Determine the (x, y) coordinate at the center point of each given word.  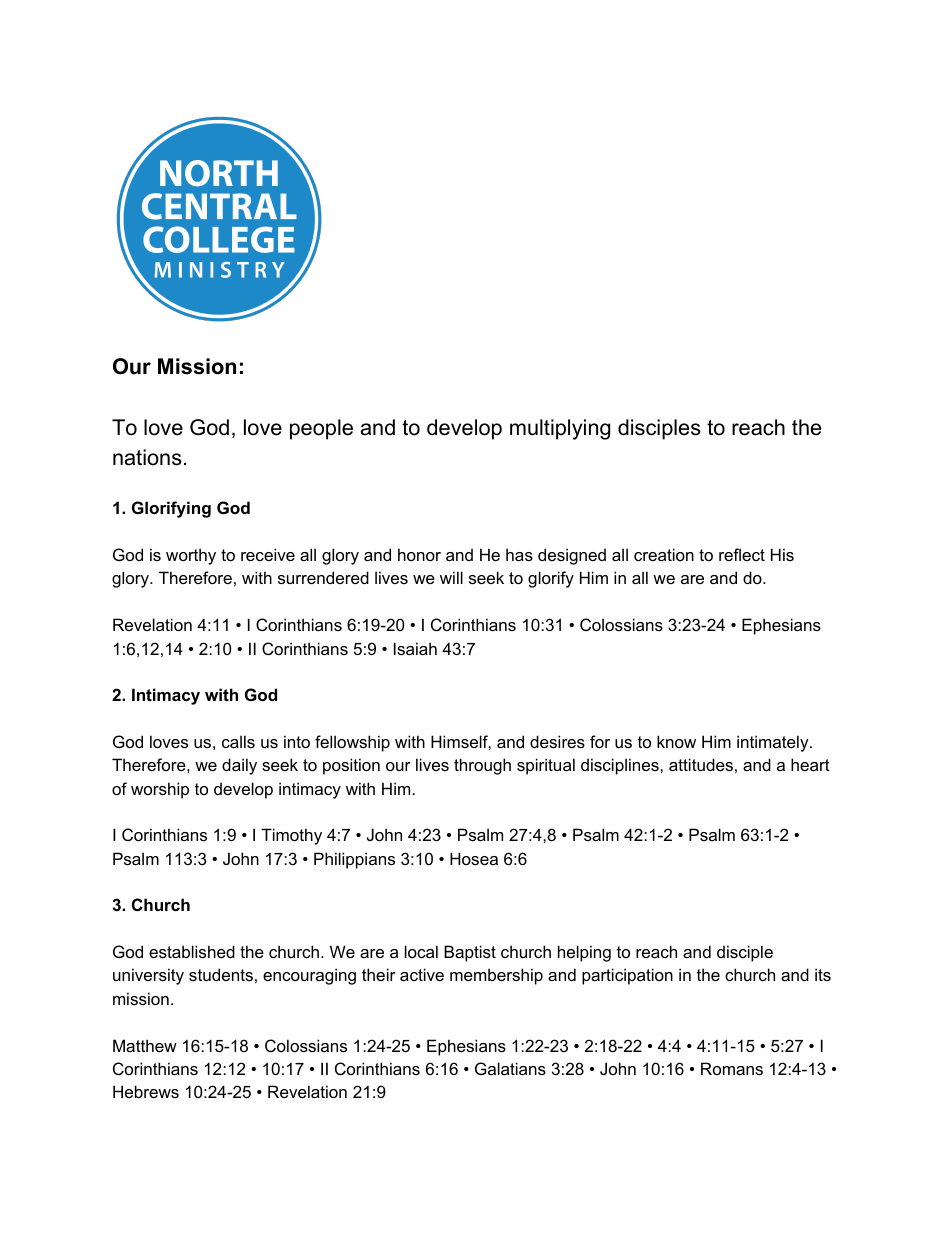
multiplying (560, 429)
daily (239, 766)
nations (147, 457)
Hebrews (146, 1091)
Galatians (510, 1068)
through (482, 766)
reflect (742, 554)
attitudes (701, 764)
